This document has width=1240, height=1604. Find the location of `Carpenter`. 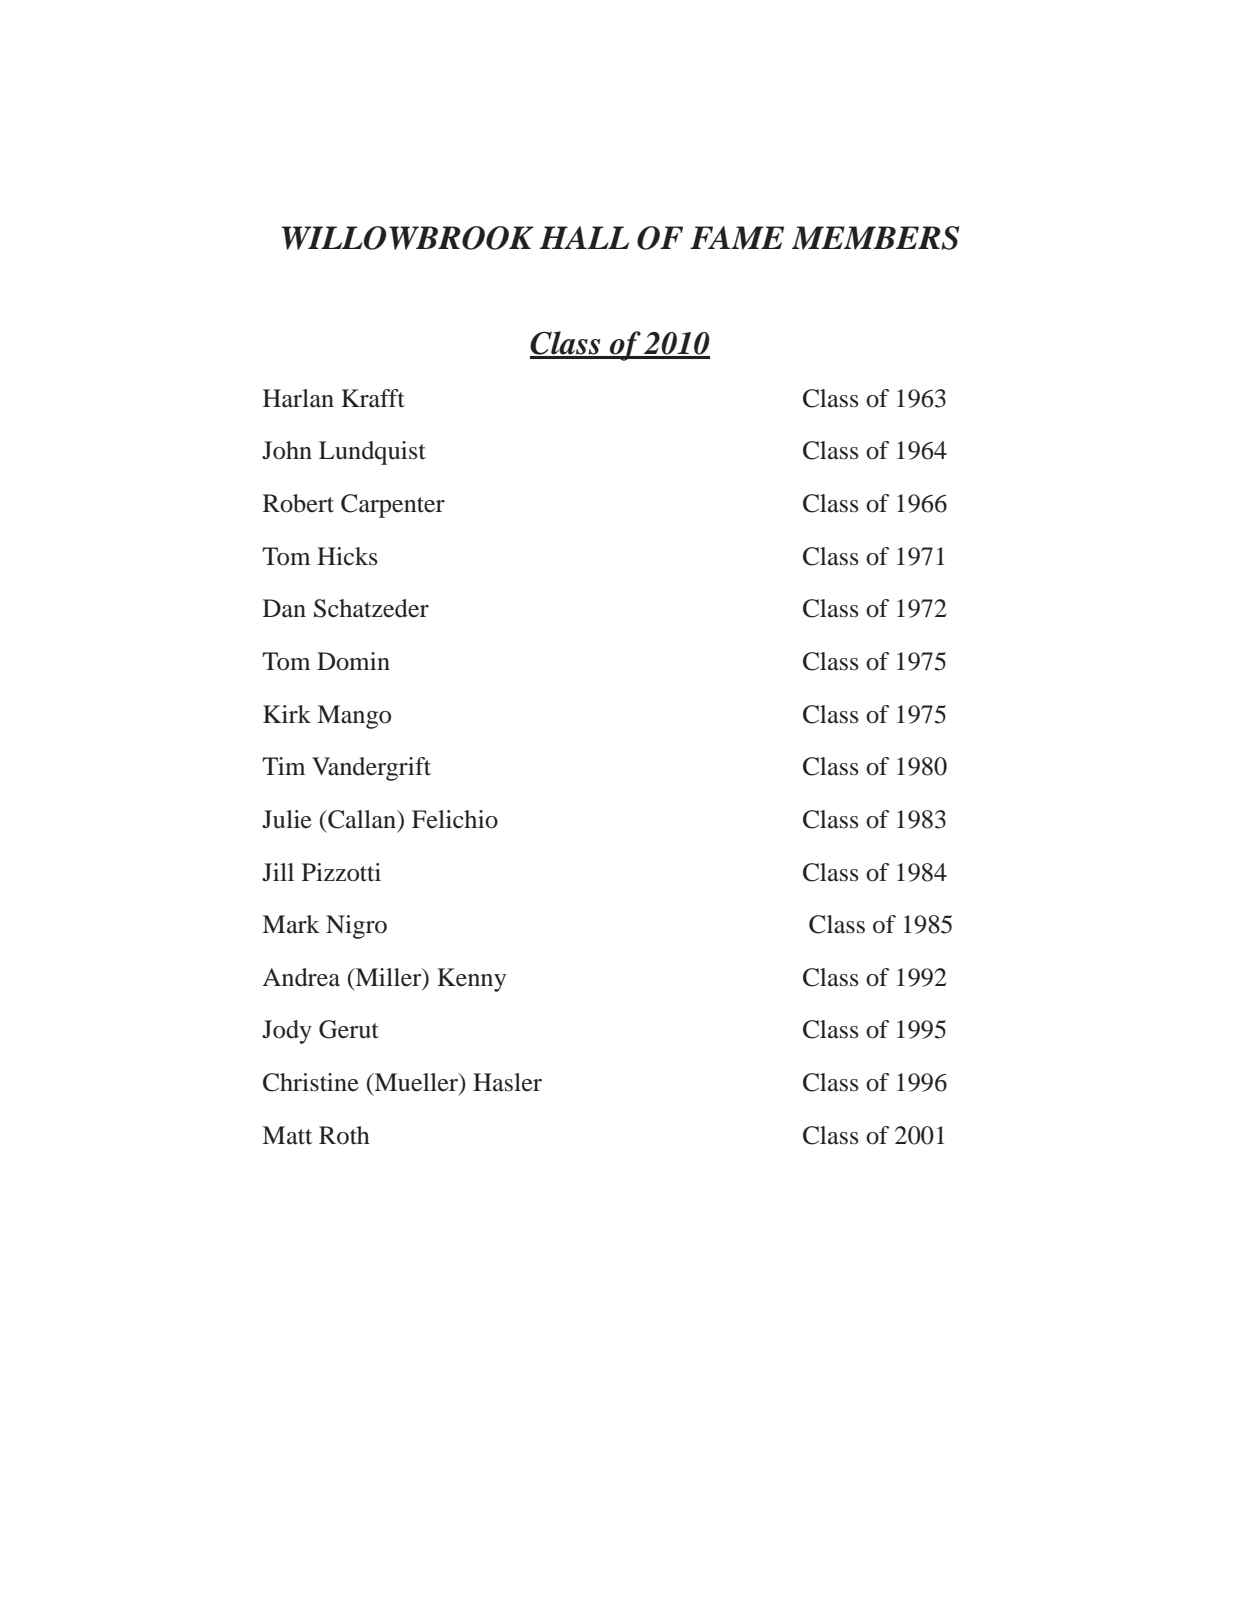

Carpenter is located at coordinates (393, 506).
